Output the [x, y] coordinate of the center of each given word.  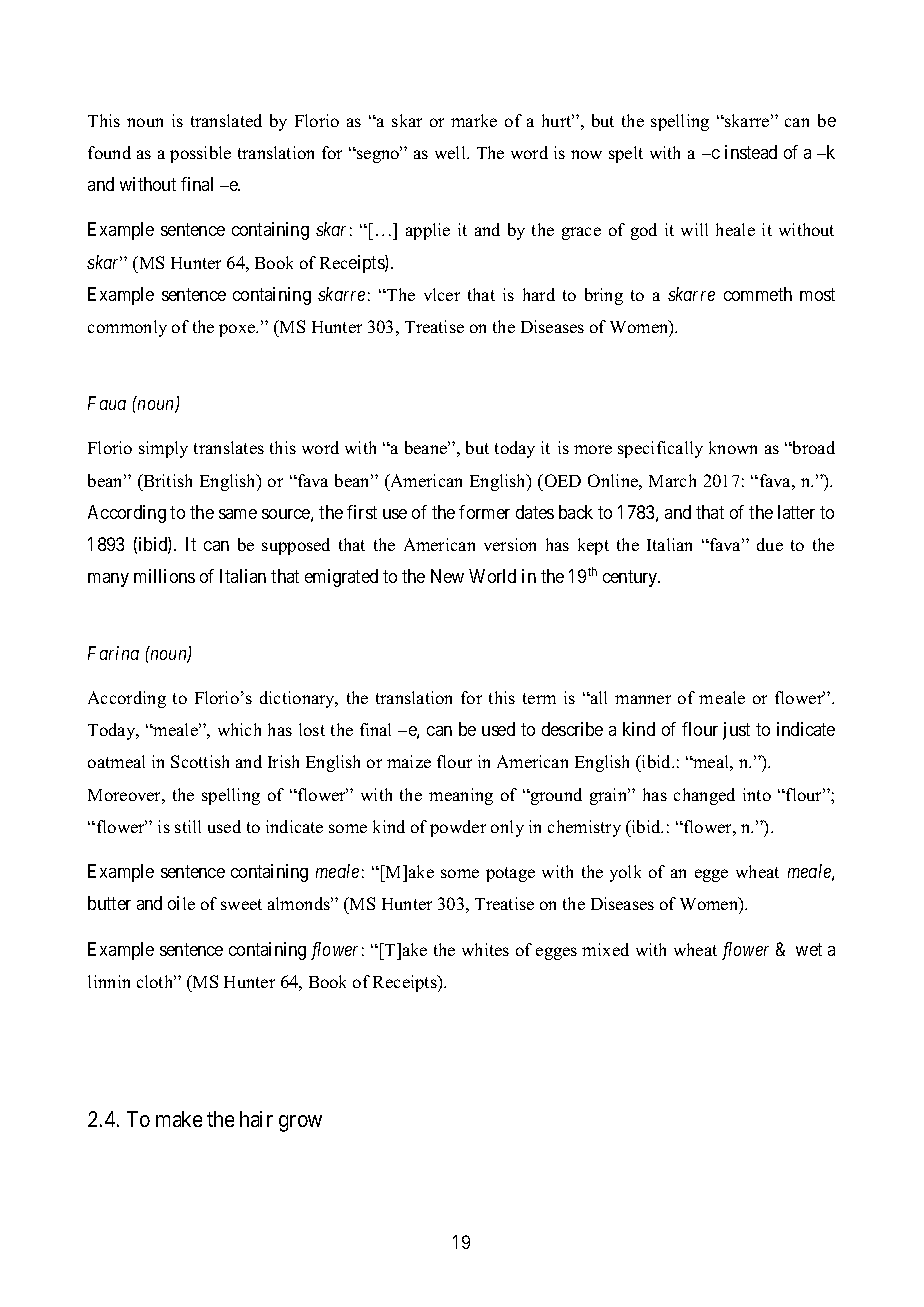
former [484, 512]
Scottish [200, 761]
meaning [461, 796]
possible [200, 154]
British [166, 480]
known [733, 447]
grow [300, 1123]
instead [751, 152]
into [757, 794]
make [179, 1119]
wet [809, 949]
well [451, 152]
